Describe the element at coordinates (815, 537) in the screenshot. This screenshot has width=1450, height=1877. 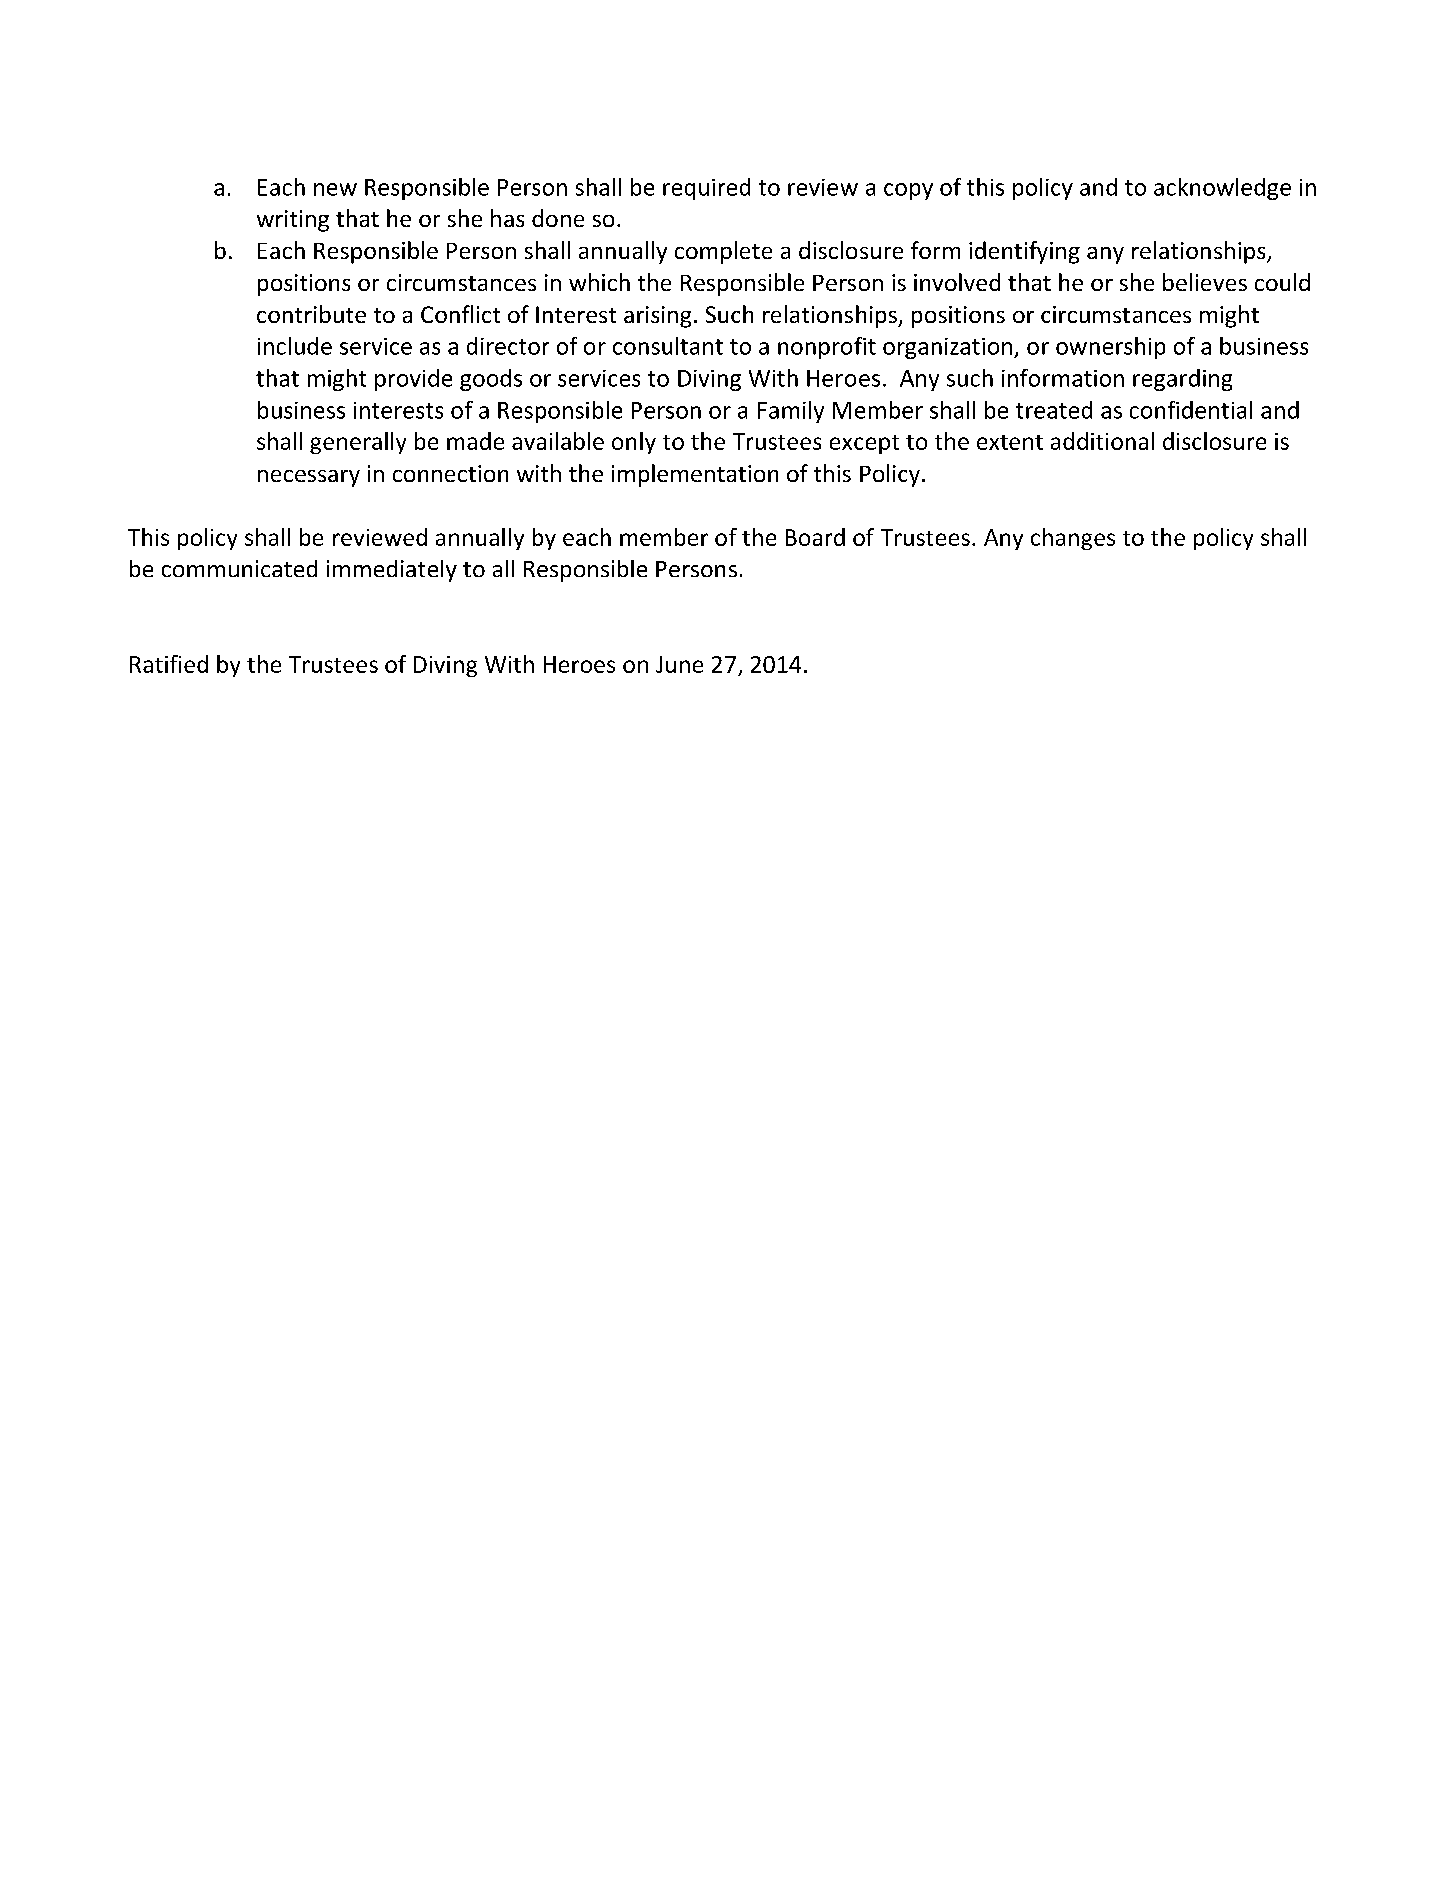
I see `Board` at that location.
